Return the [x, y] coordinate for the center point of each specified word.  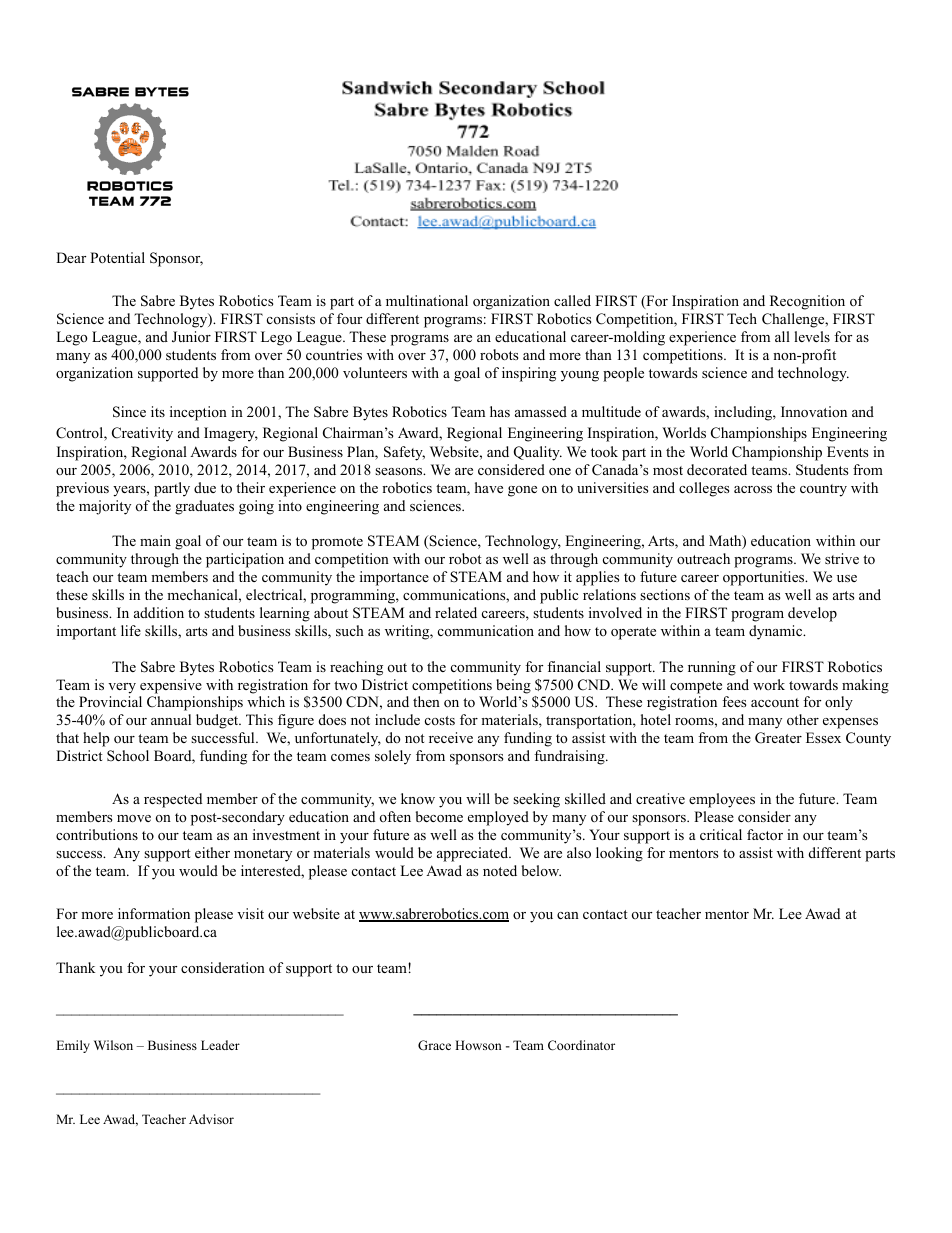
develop [812, 614]
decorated [717, 469]
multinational [427, 301]
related [456, 612]
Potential [117, 257]
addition [159, 612]
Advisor [211, 1119]
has [500, 411]
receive [451, 737]
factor [765, 835]
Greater [778, 738]
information [154, 913]
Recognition [807, 302]
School [128, 756]
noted [500, 870]
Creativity [142, 434]
